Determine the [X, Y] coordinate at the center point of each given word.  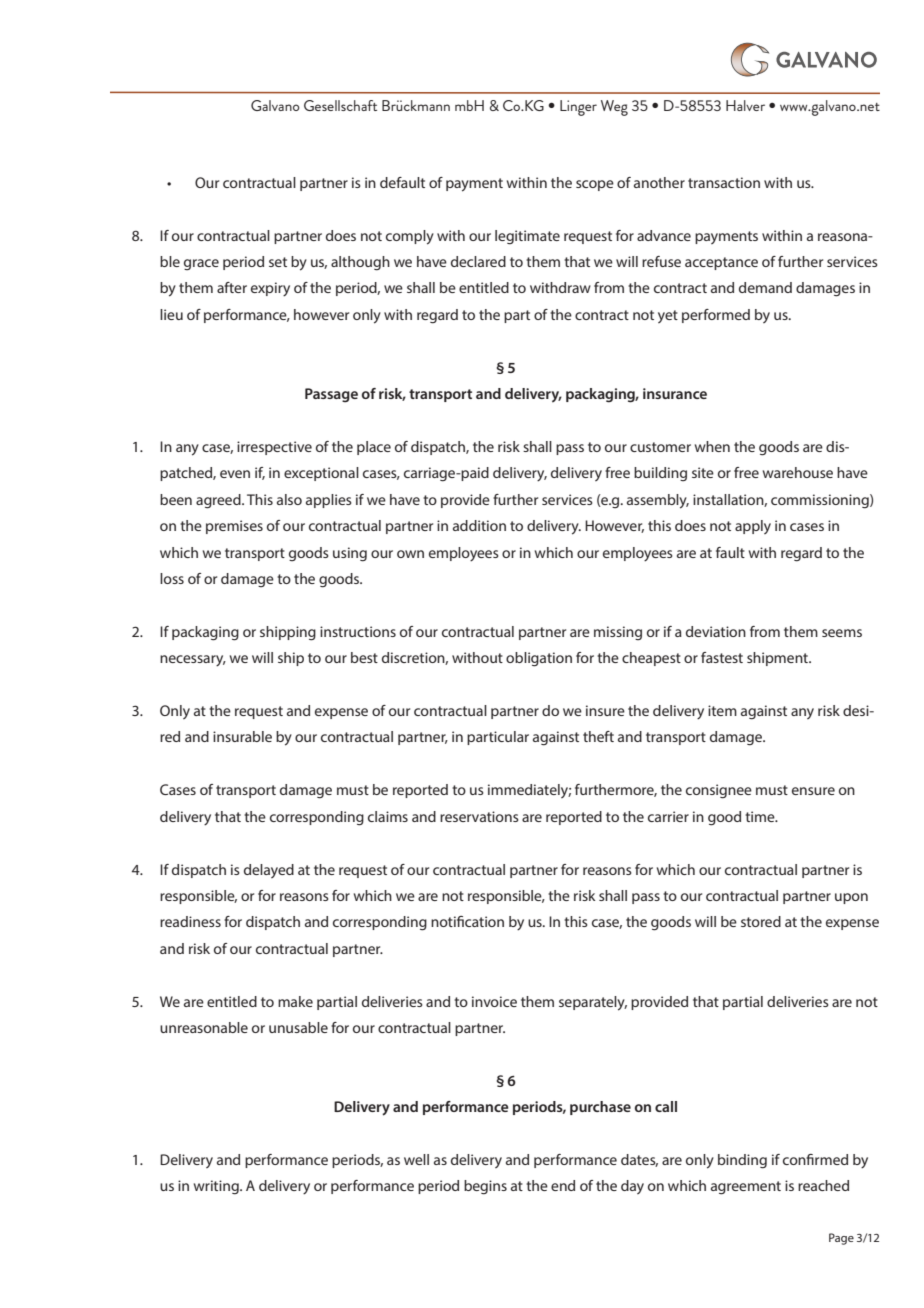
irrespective [274, 448]
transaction [724, 182]
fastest [722, 657]
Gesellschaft [340, 105]
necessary [193, 661]
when [712, 446]
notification [467, 921]
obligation [539, 659]
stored [761, 921]
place [374, 448]
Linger [578, 108]
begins [485, 1187]
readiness [190, 921]
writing [217, 1187]
